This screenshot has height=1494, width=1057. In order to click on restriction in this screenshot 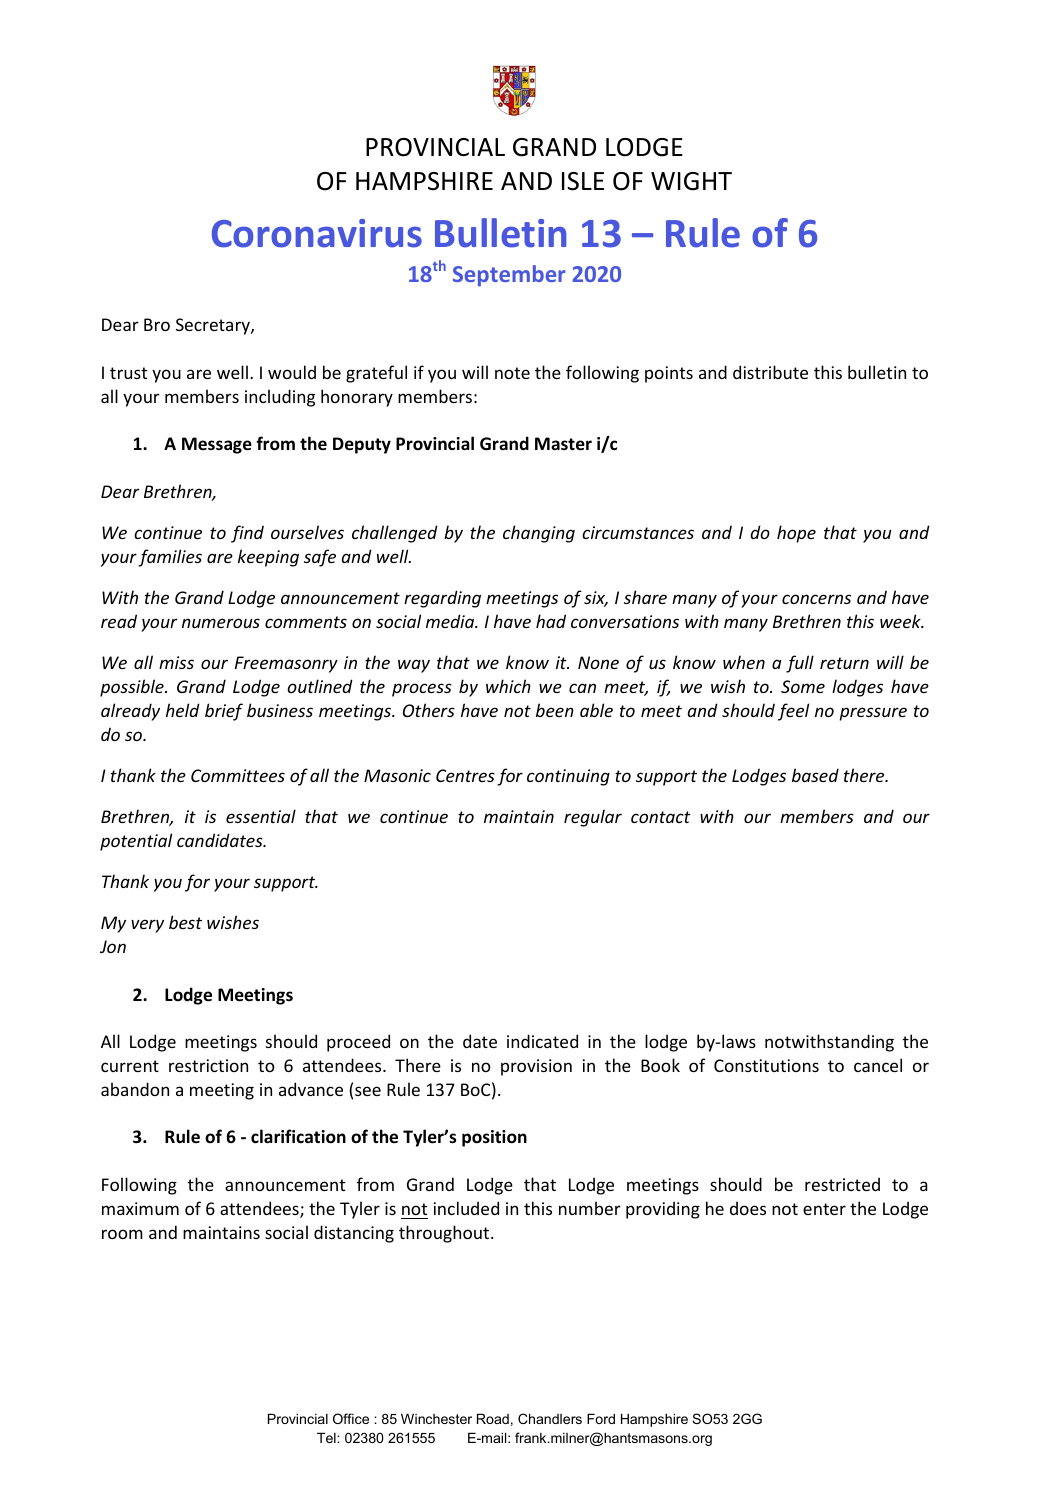, I will do `click(208, 1065)`.
